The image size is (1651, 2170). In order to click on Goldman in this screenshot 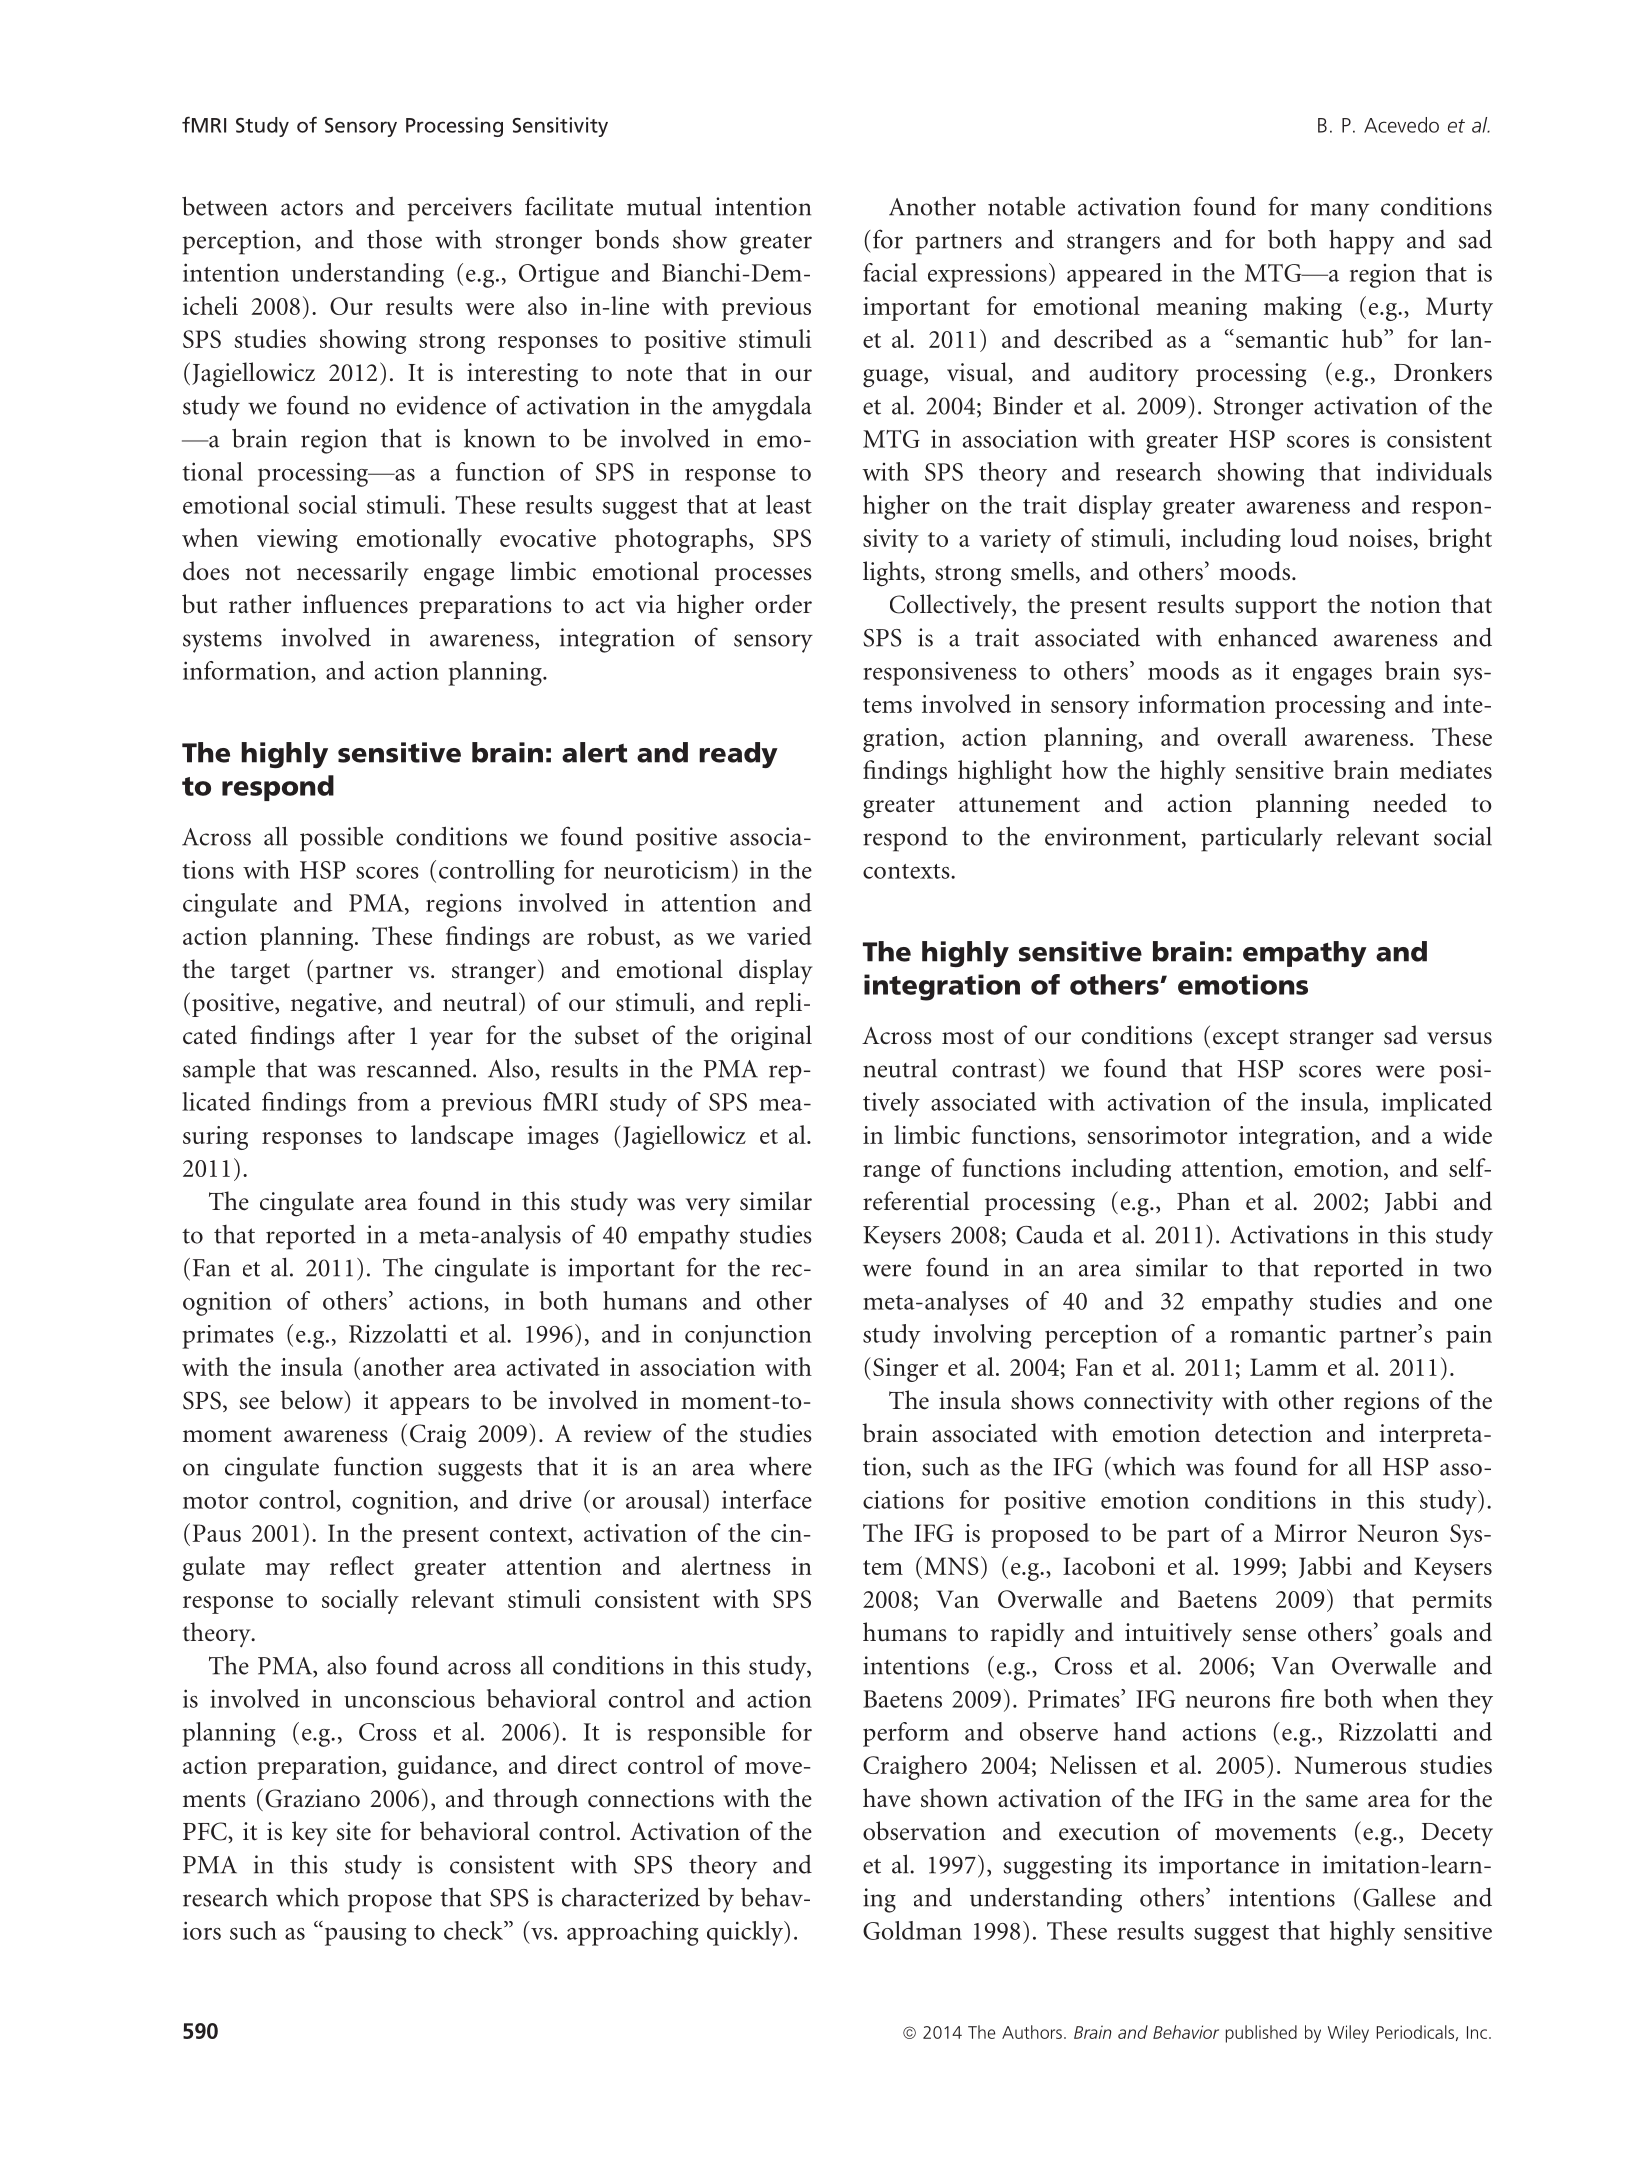, I will do `click(912, 1930)`.
